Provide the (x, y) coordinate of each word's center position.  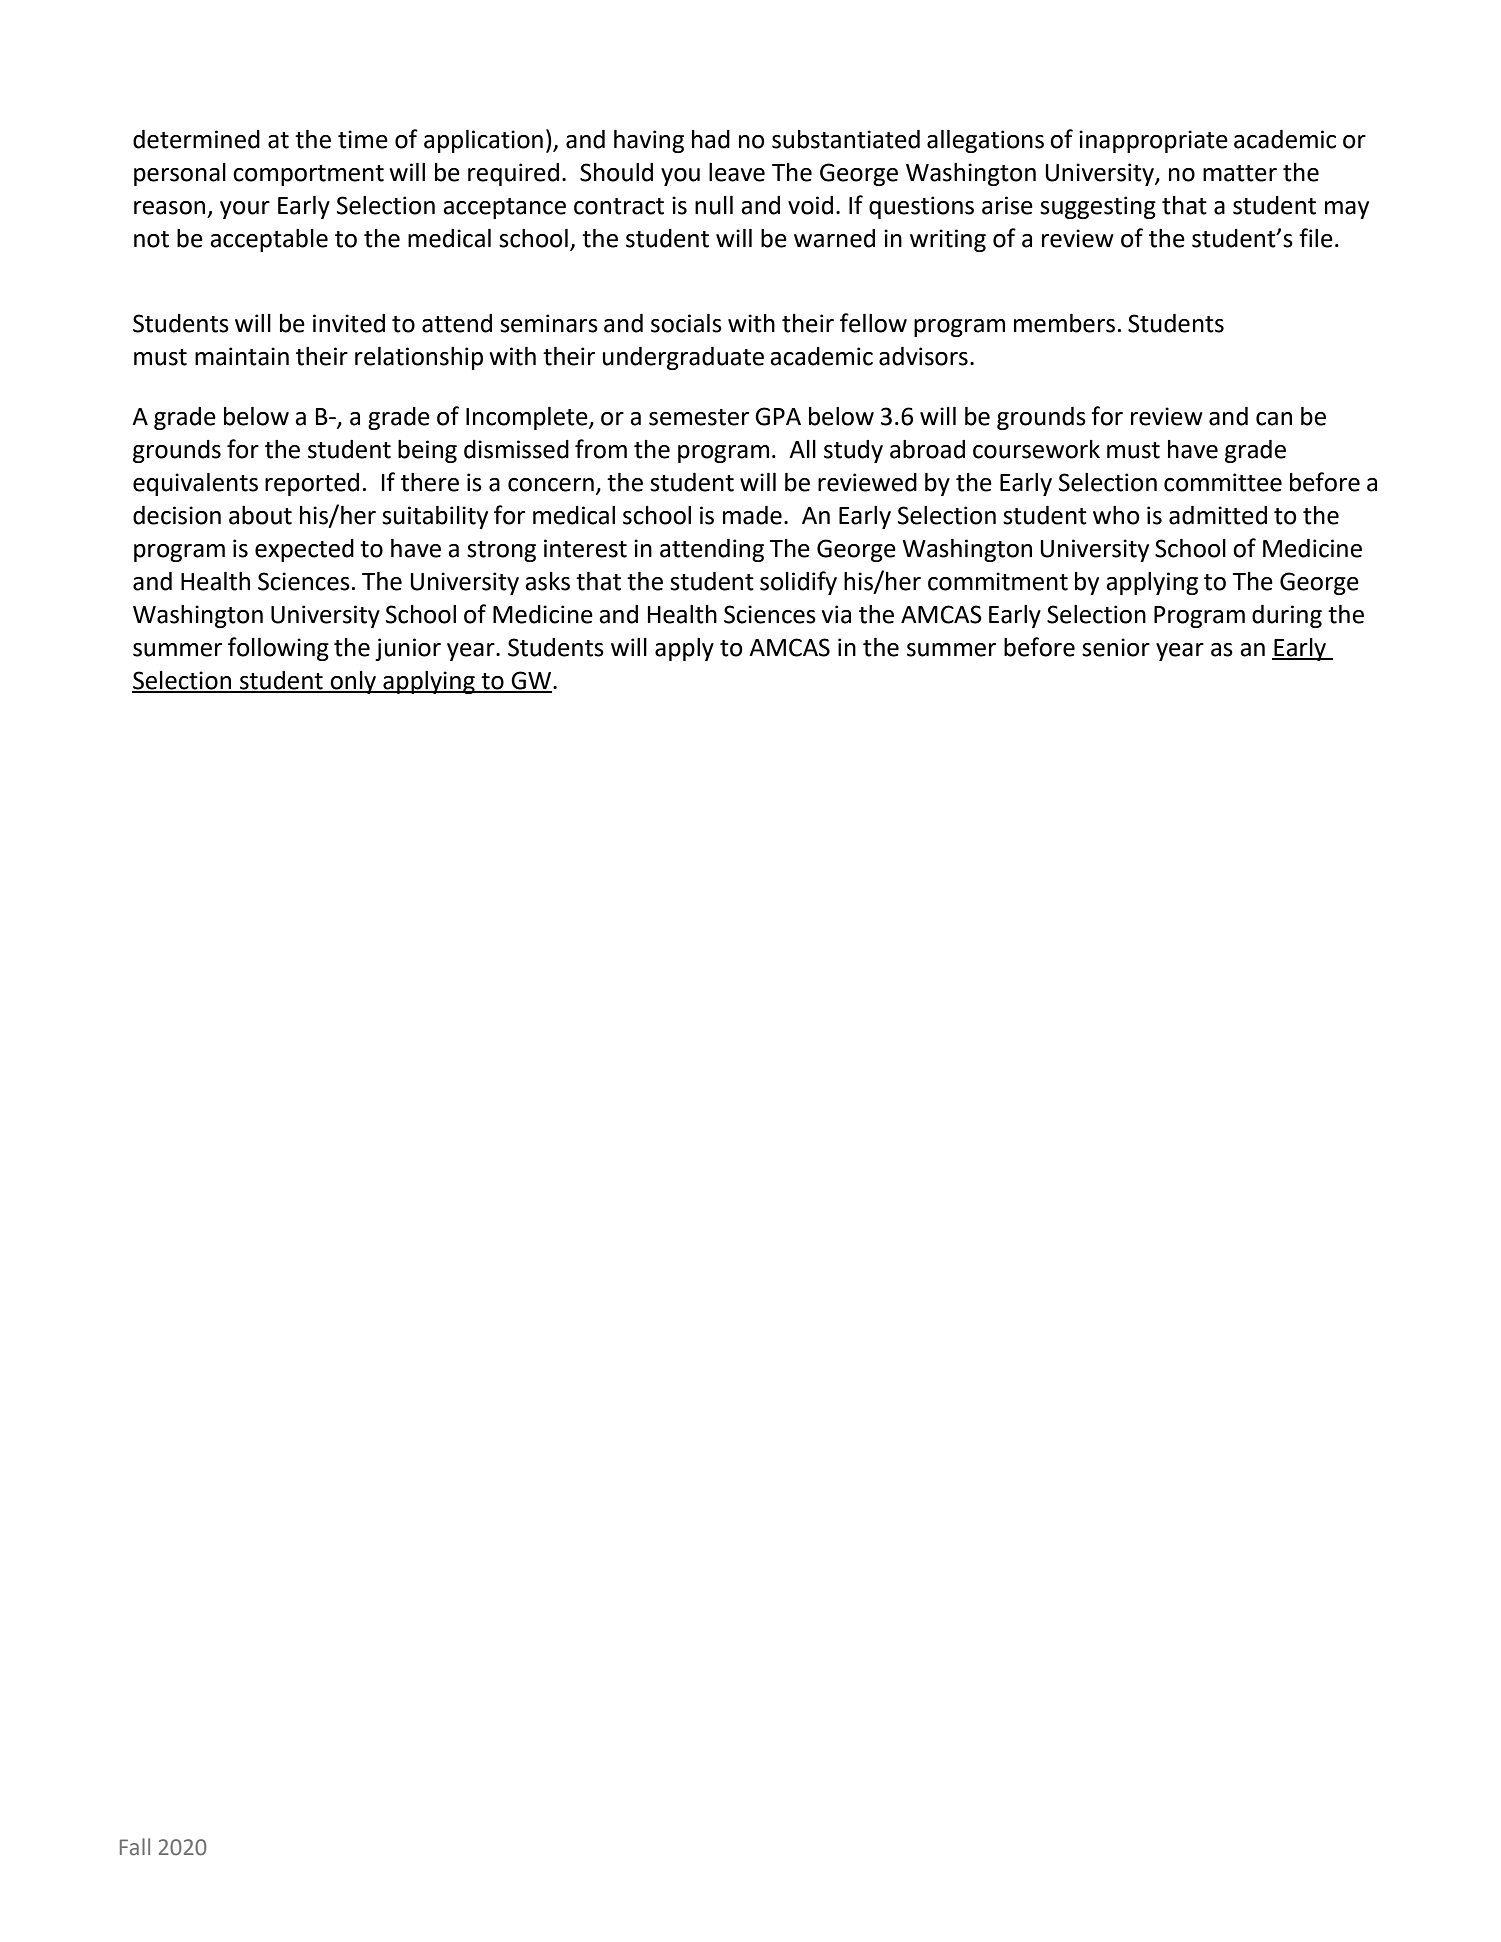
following (278, 649)
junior (408, 649)
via (836, 614)
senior (1116, 647)
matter (1240, 173)
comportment (308, 175)
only (353, 682)
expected (304, 550)
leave (737, 172)
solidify (798, 583)
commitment (998, 581)
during (1287, 616)
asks (547, 581)
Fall (135, 1847)
